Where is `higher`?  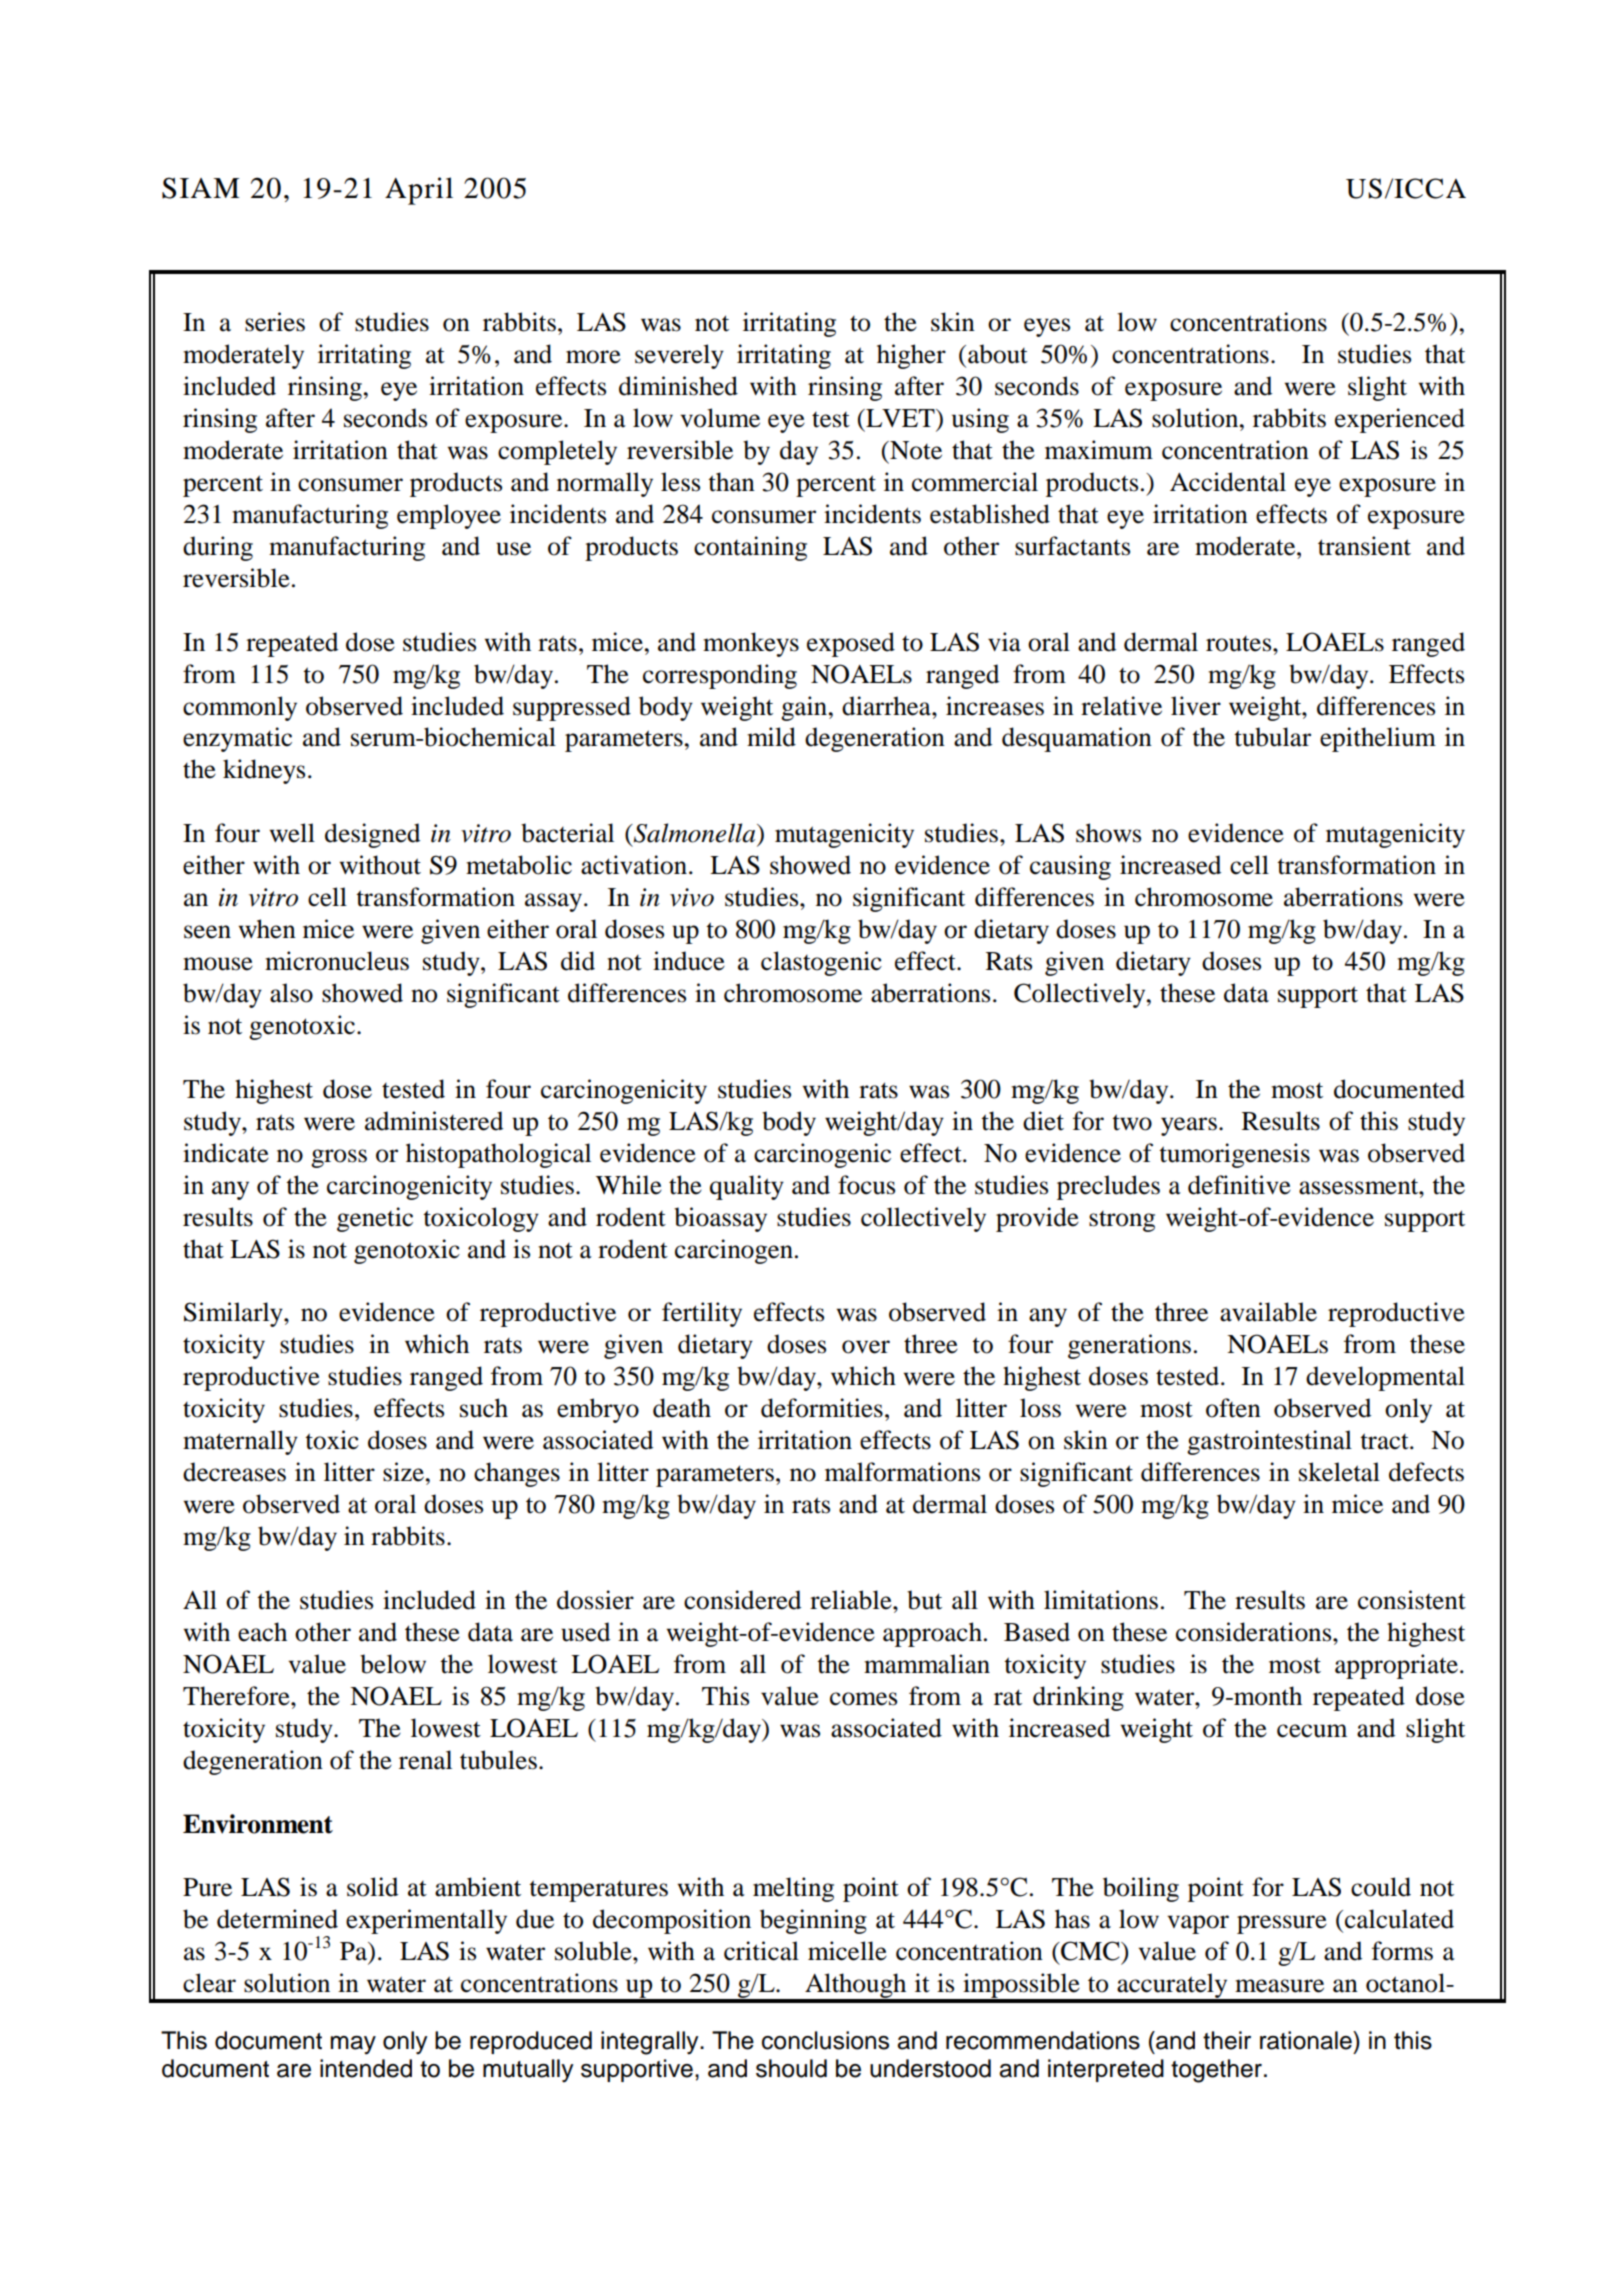
higher is located at coordinates (911, 356).
